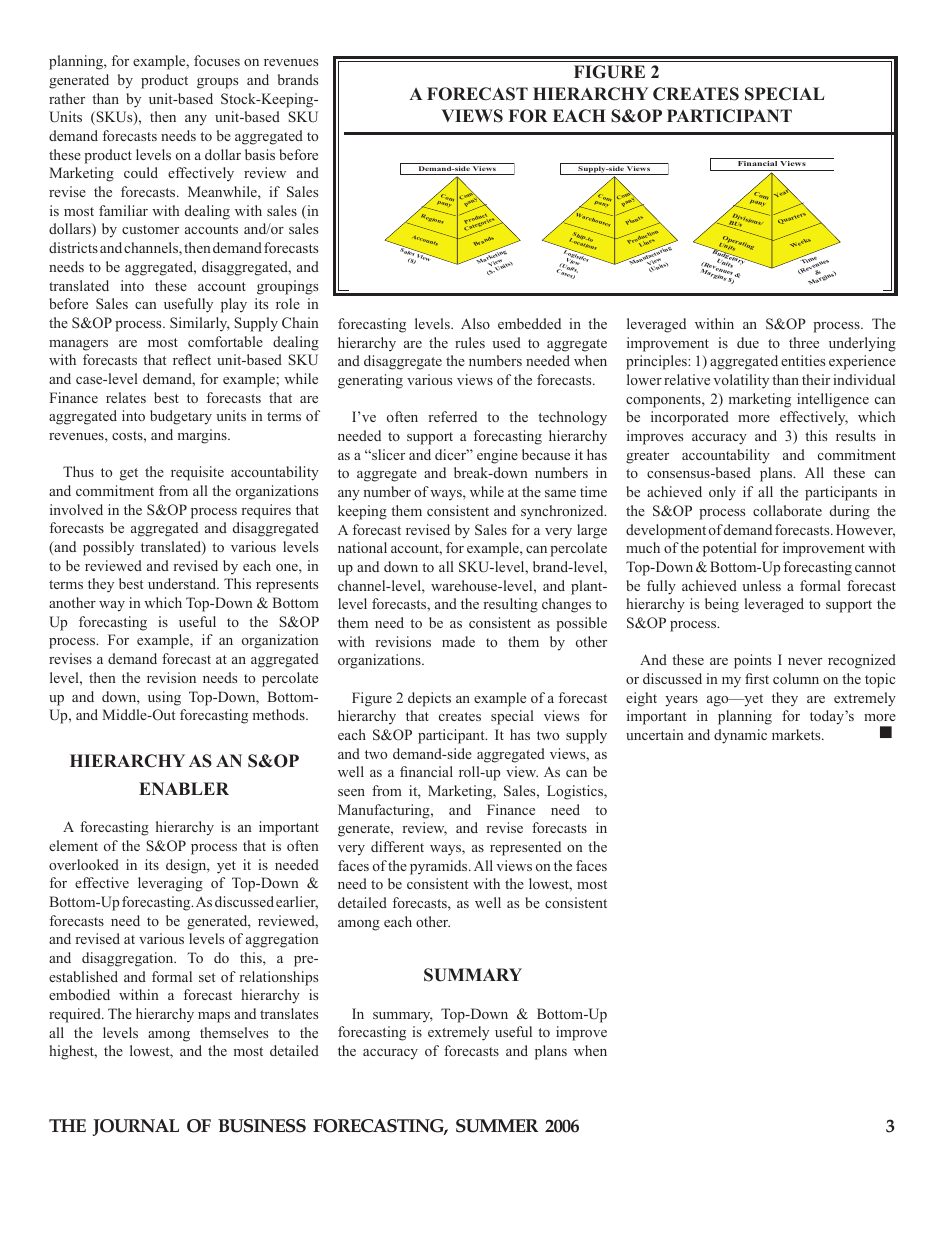 This page has width=952, height=1233. What do you see at coordinates (260, 154) in the page?
I see `basis` at bounding box center [260, 154].
